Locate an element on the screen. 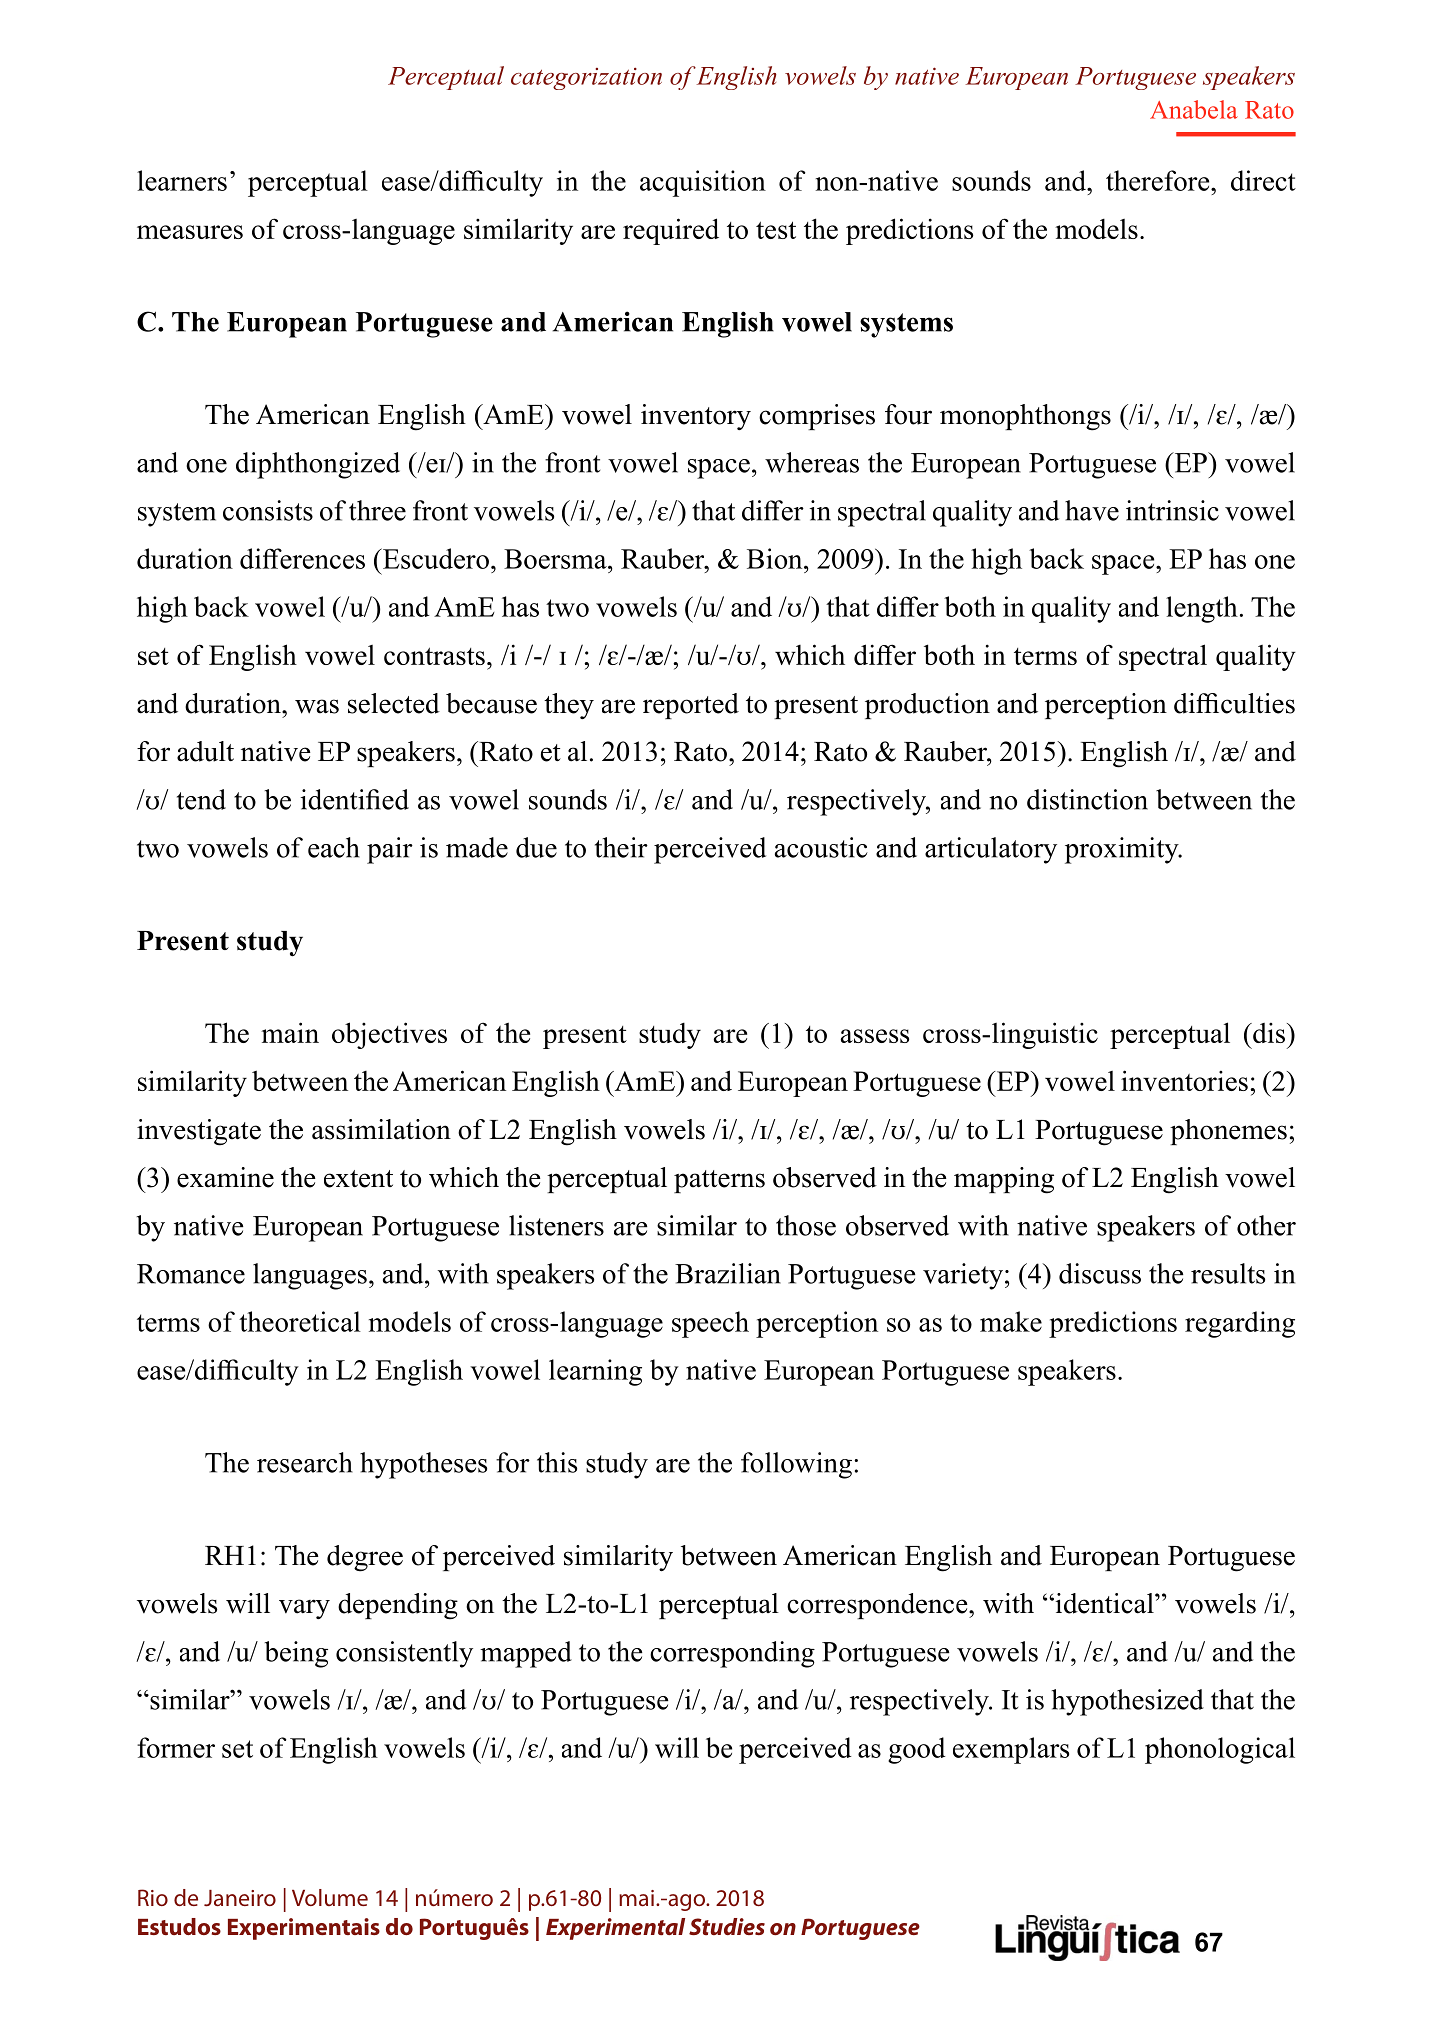  Volume is located at coordinates (330, 1897).
